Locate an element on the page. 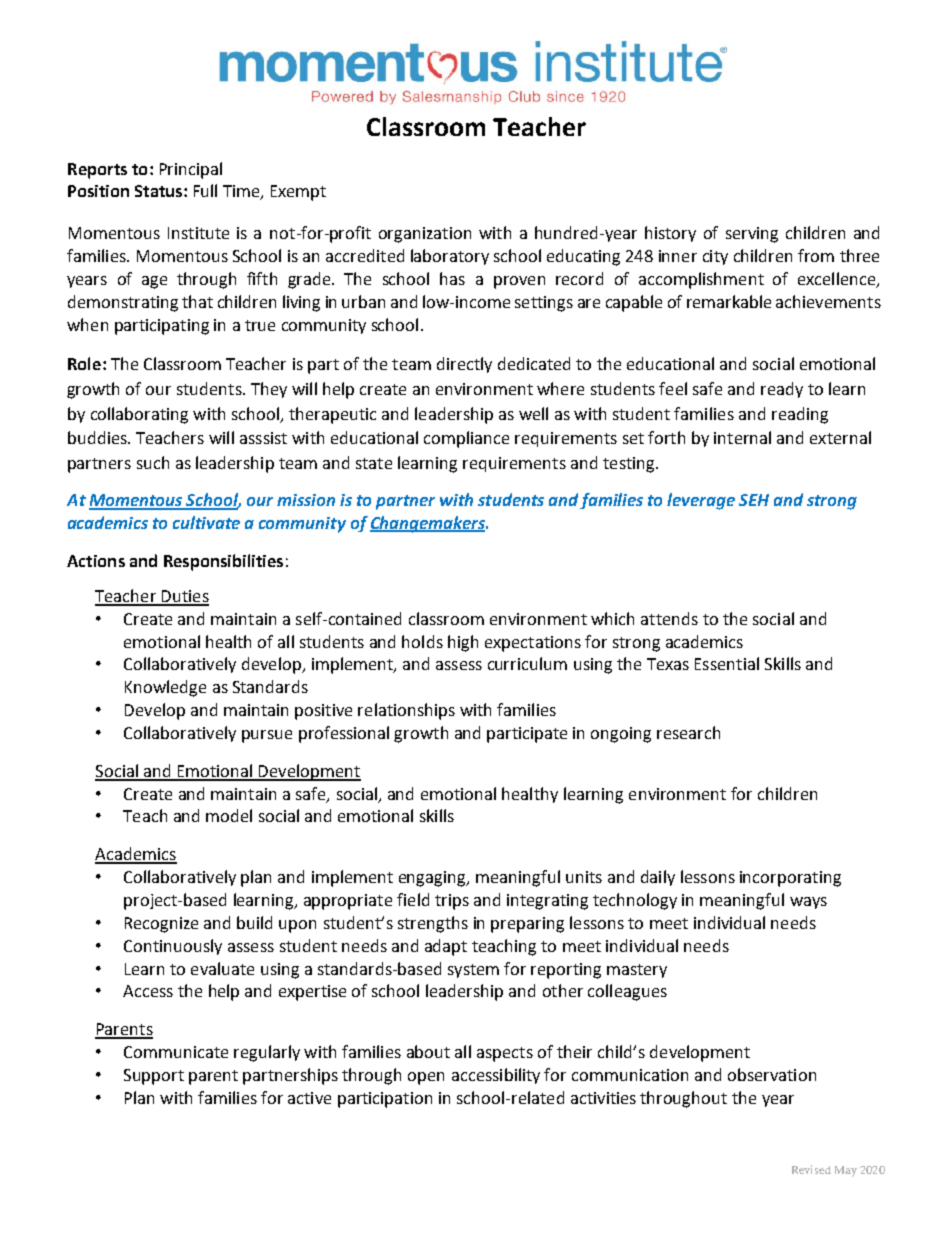 The image size is (952, 1233). SEH is located at coordinates (754, 500).
